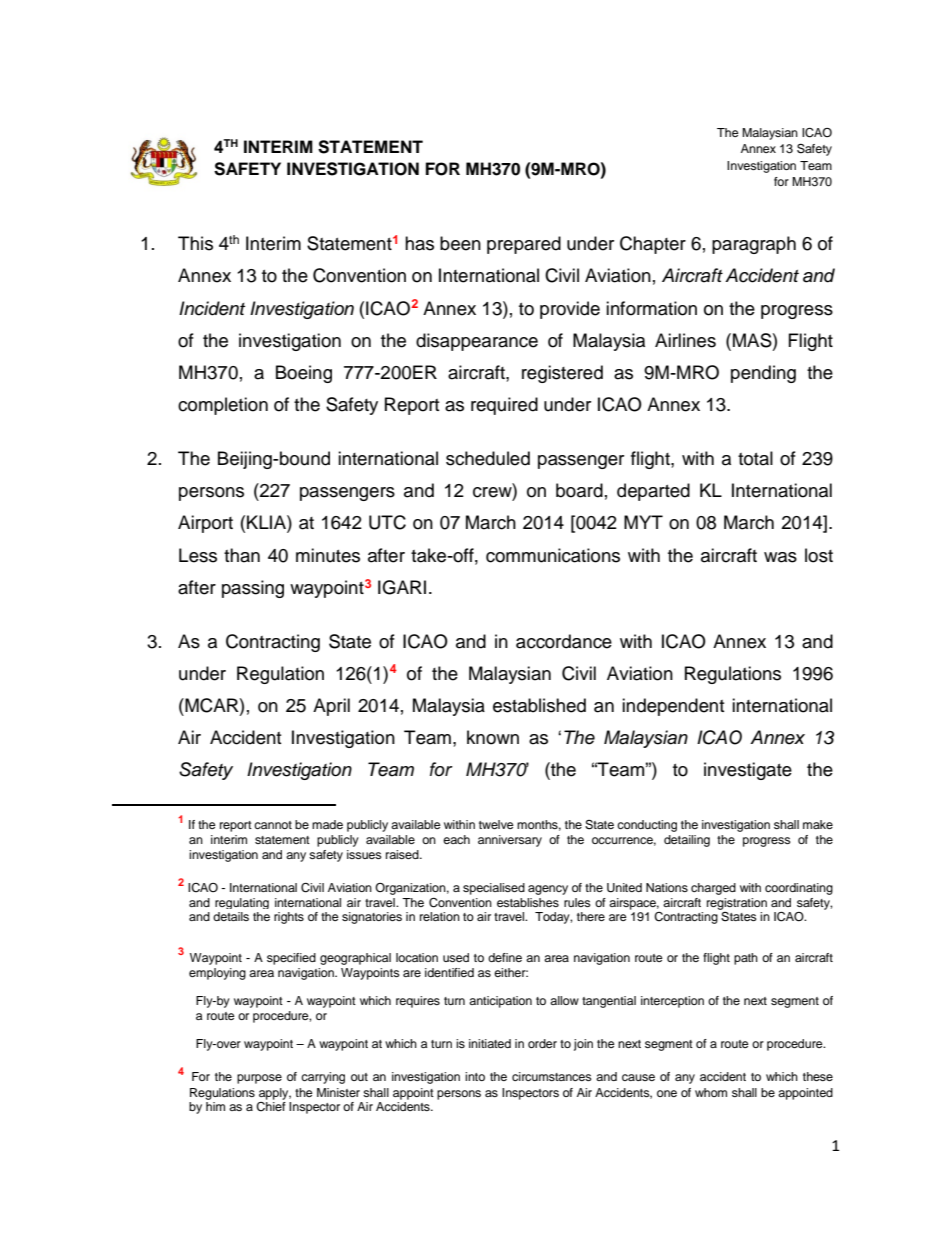 This screenshot has width=952, height=1233. Describe the element at coordinates (780, 557) in the screenshot. I see `was` at that location.
